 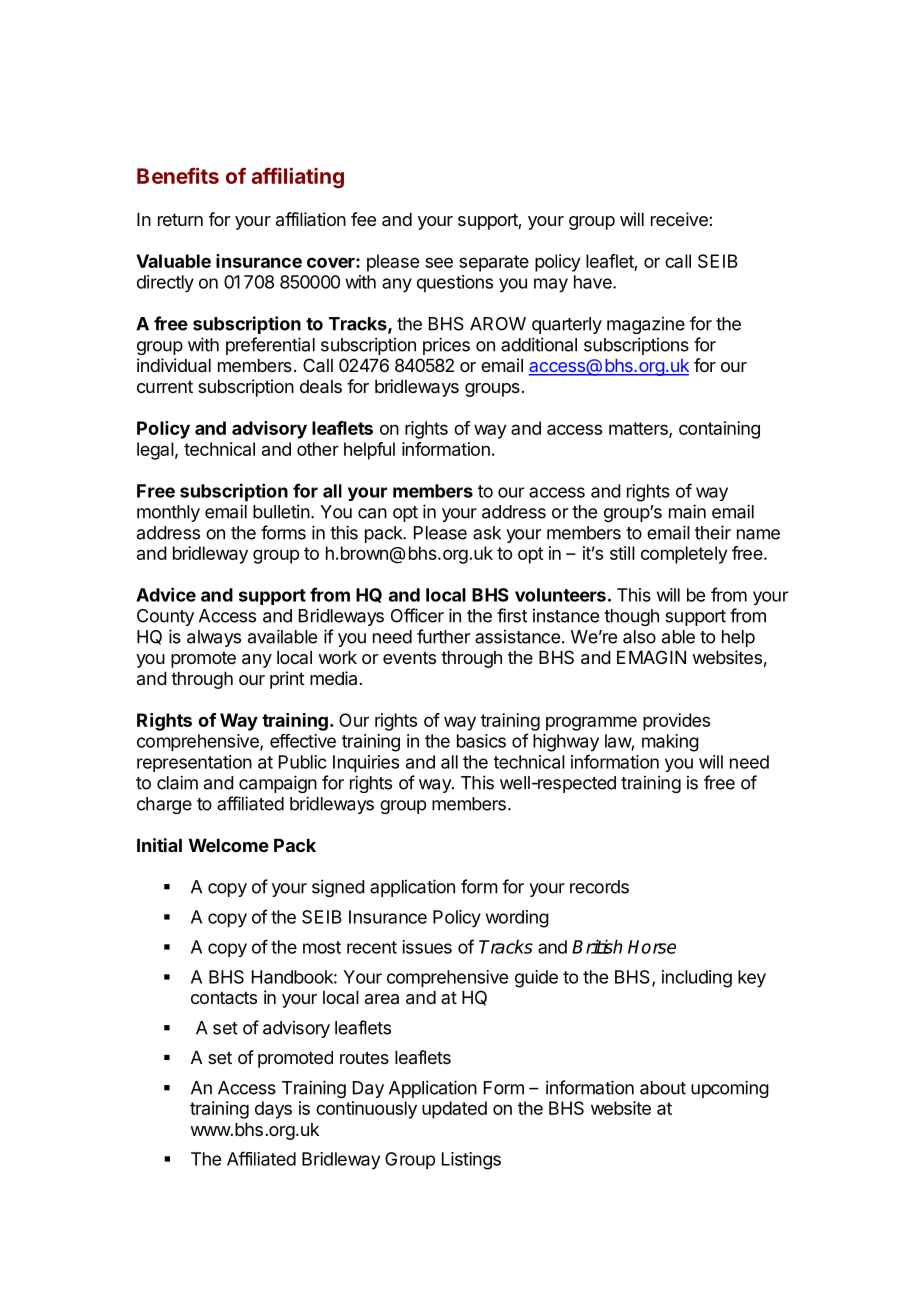 What do you see at coordinates (439, 262) in the document?
I see `see` at bounding box center [439, 262].
